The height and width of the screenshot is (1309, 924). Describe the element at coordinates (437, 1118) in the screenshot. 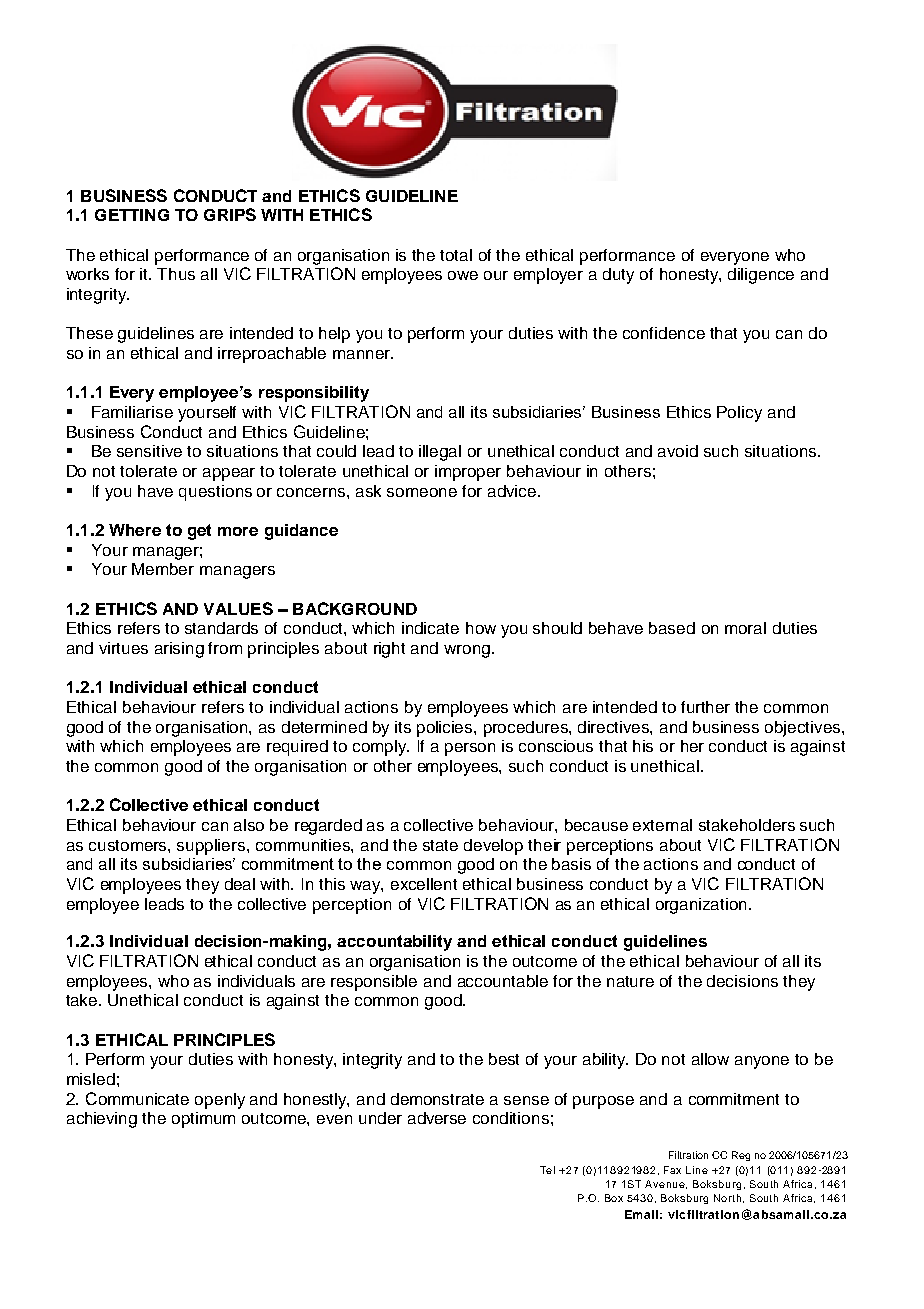

I see `adverse` at that location.
